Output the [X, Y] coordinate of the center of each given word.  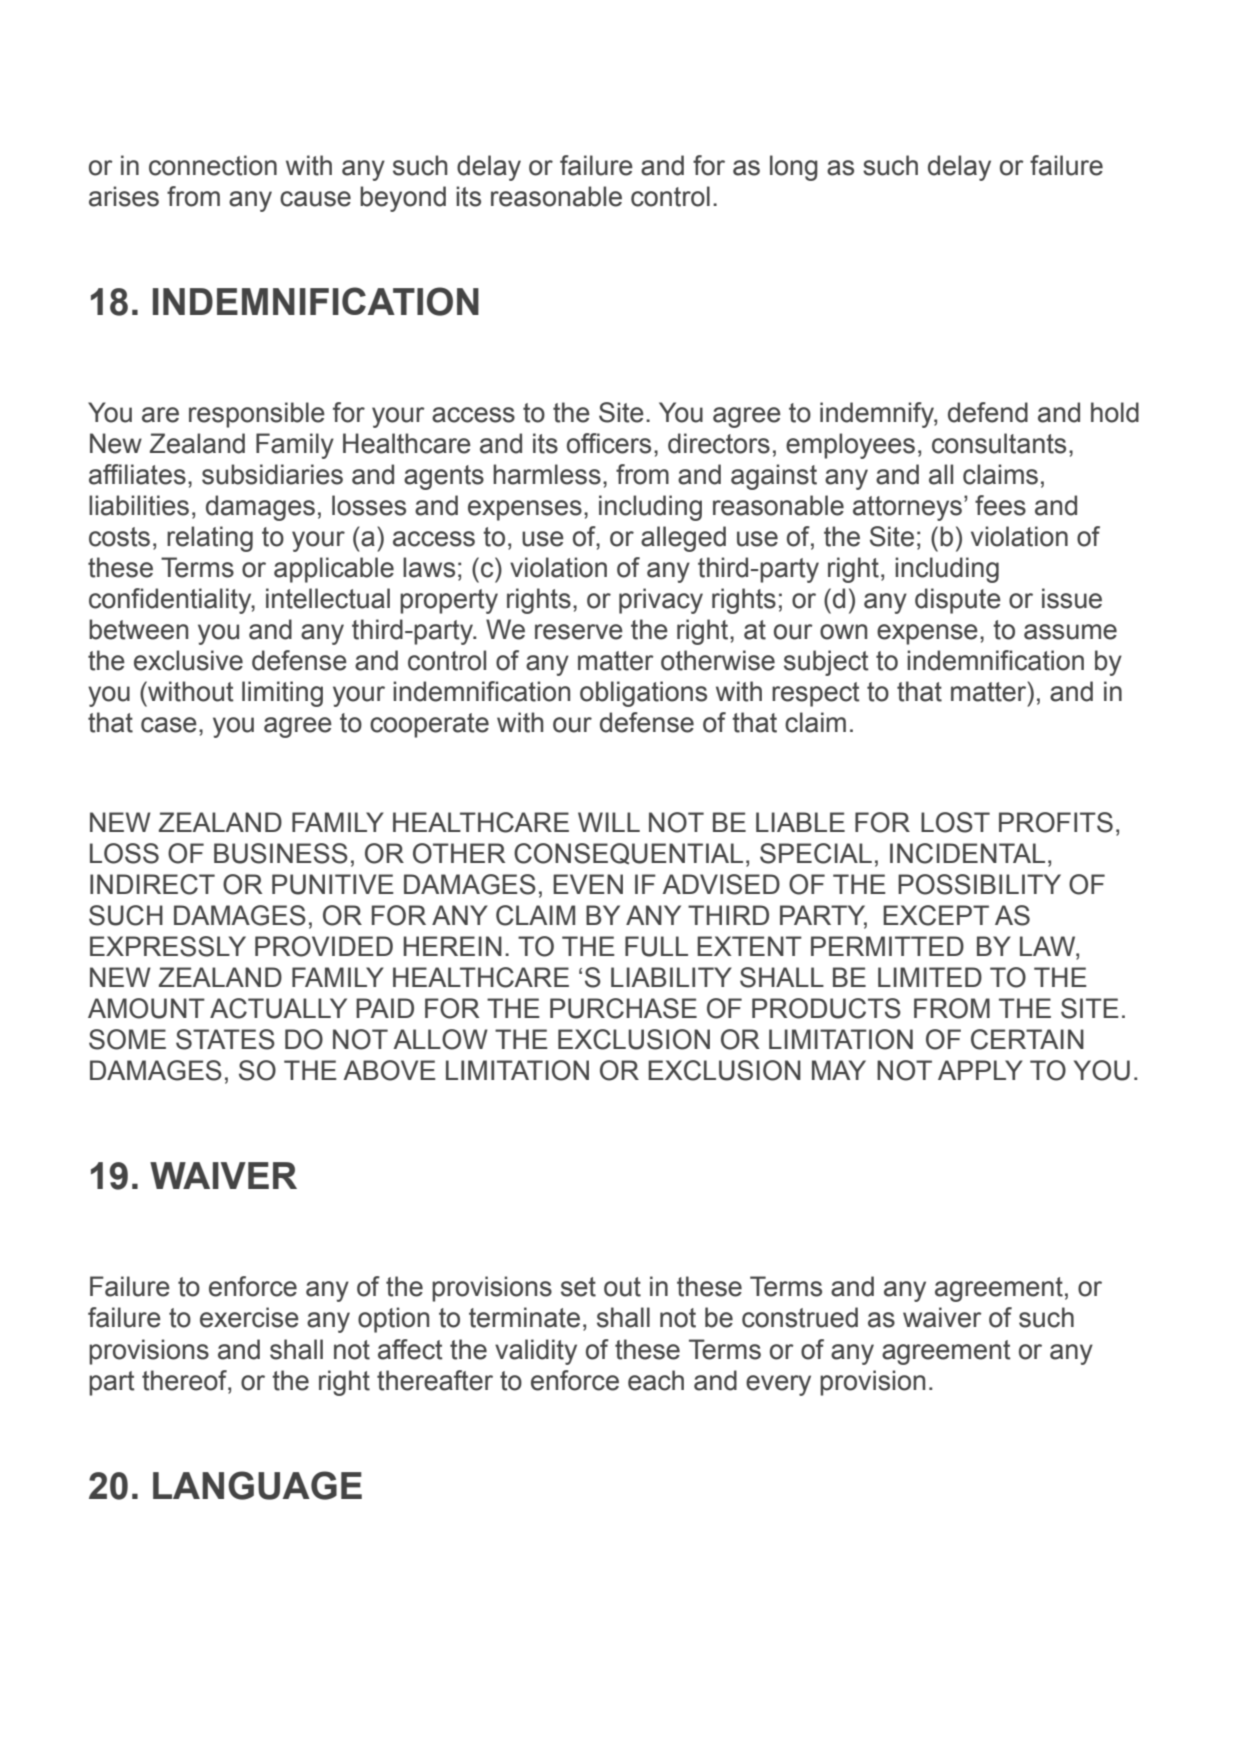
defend [988, 412]
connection [213, 165]
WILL [609, 822]
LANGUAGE [257, 1485]
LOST [955, 822]
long [794, 168]
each [656, 1380]
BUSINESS [281, 853]
